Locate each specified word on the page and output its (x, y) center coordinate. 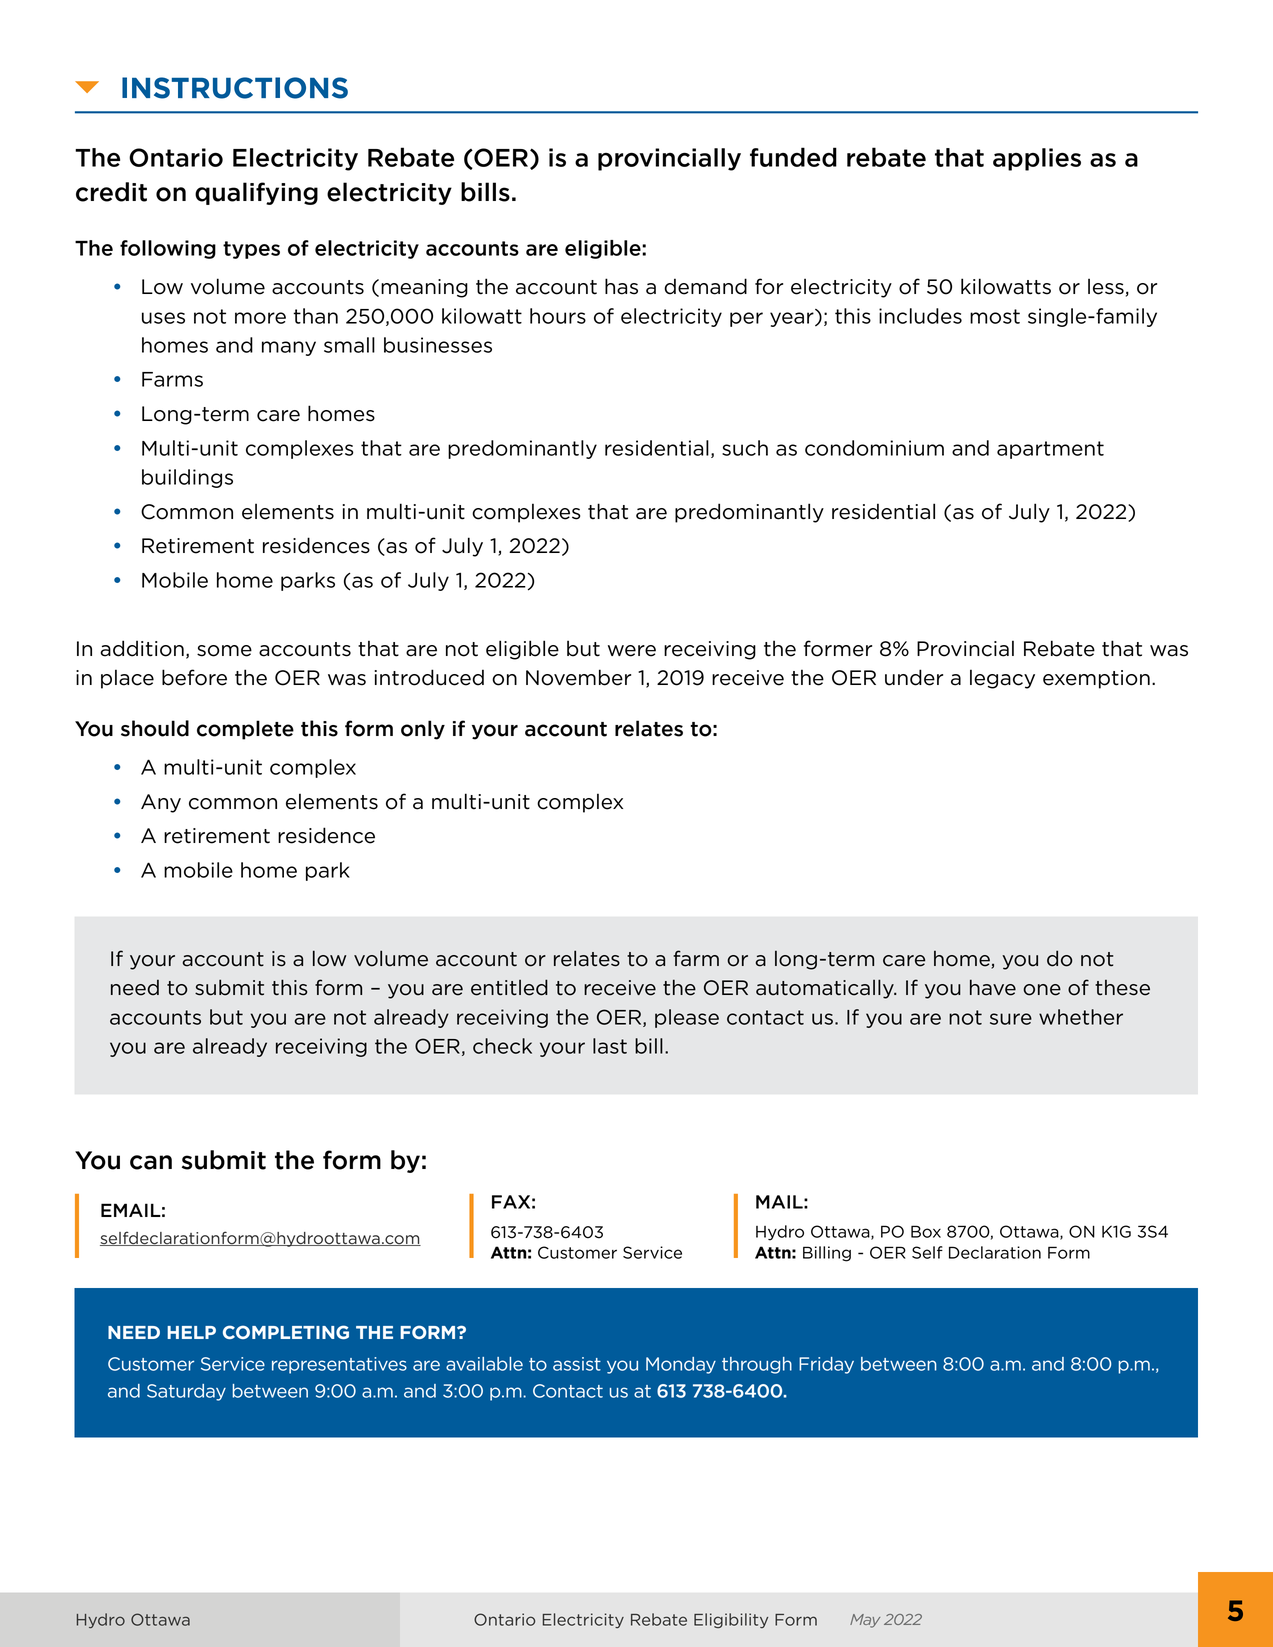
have (993, 987)
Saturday (186, 1392)
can (151, 1162)
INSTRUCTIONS (235, 88)
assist (577, 1364)
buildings (187, 478)
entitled (509, 987)
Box (926, 1231)
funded (793, 157)
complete (245, 730)
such (745, 448)
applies (1037, 159)
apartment (1050, 450)
